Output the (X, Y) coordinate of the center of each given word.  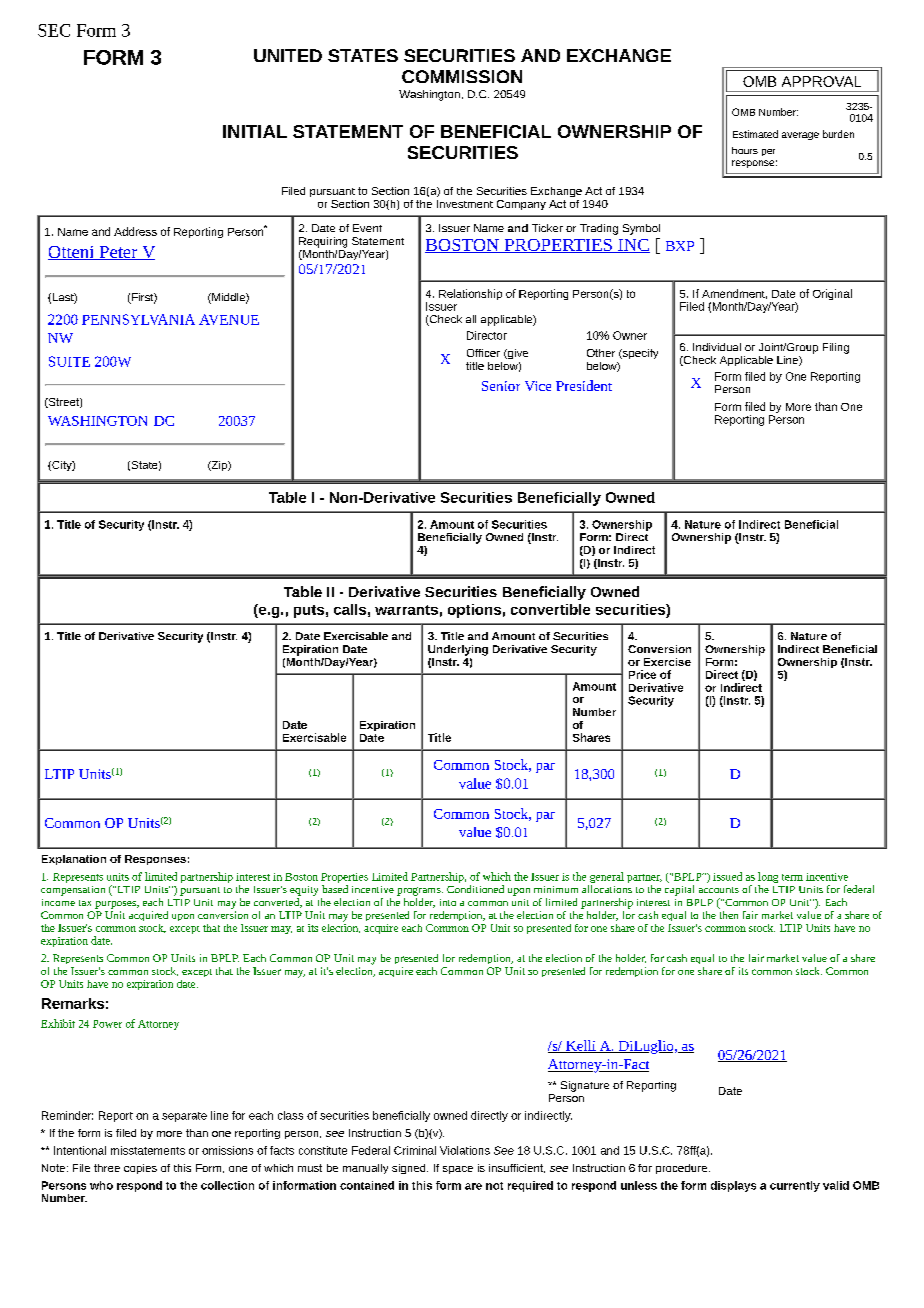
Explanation (74, 860)
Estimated (755, 134)
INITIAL (255, 131)
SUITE (69, 361)
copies (140, 1169)
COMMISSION (462, 76)
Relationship (470, 294)
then (728, 913)
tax (85, 903)
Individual (717, 347)
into (448, 902)
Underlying (458, 650)
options (474, 611)
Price (642, 674)
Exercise (667, 662)
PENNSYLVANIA (138, 319)
